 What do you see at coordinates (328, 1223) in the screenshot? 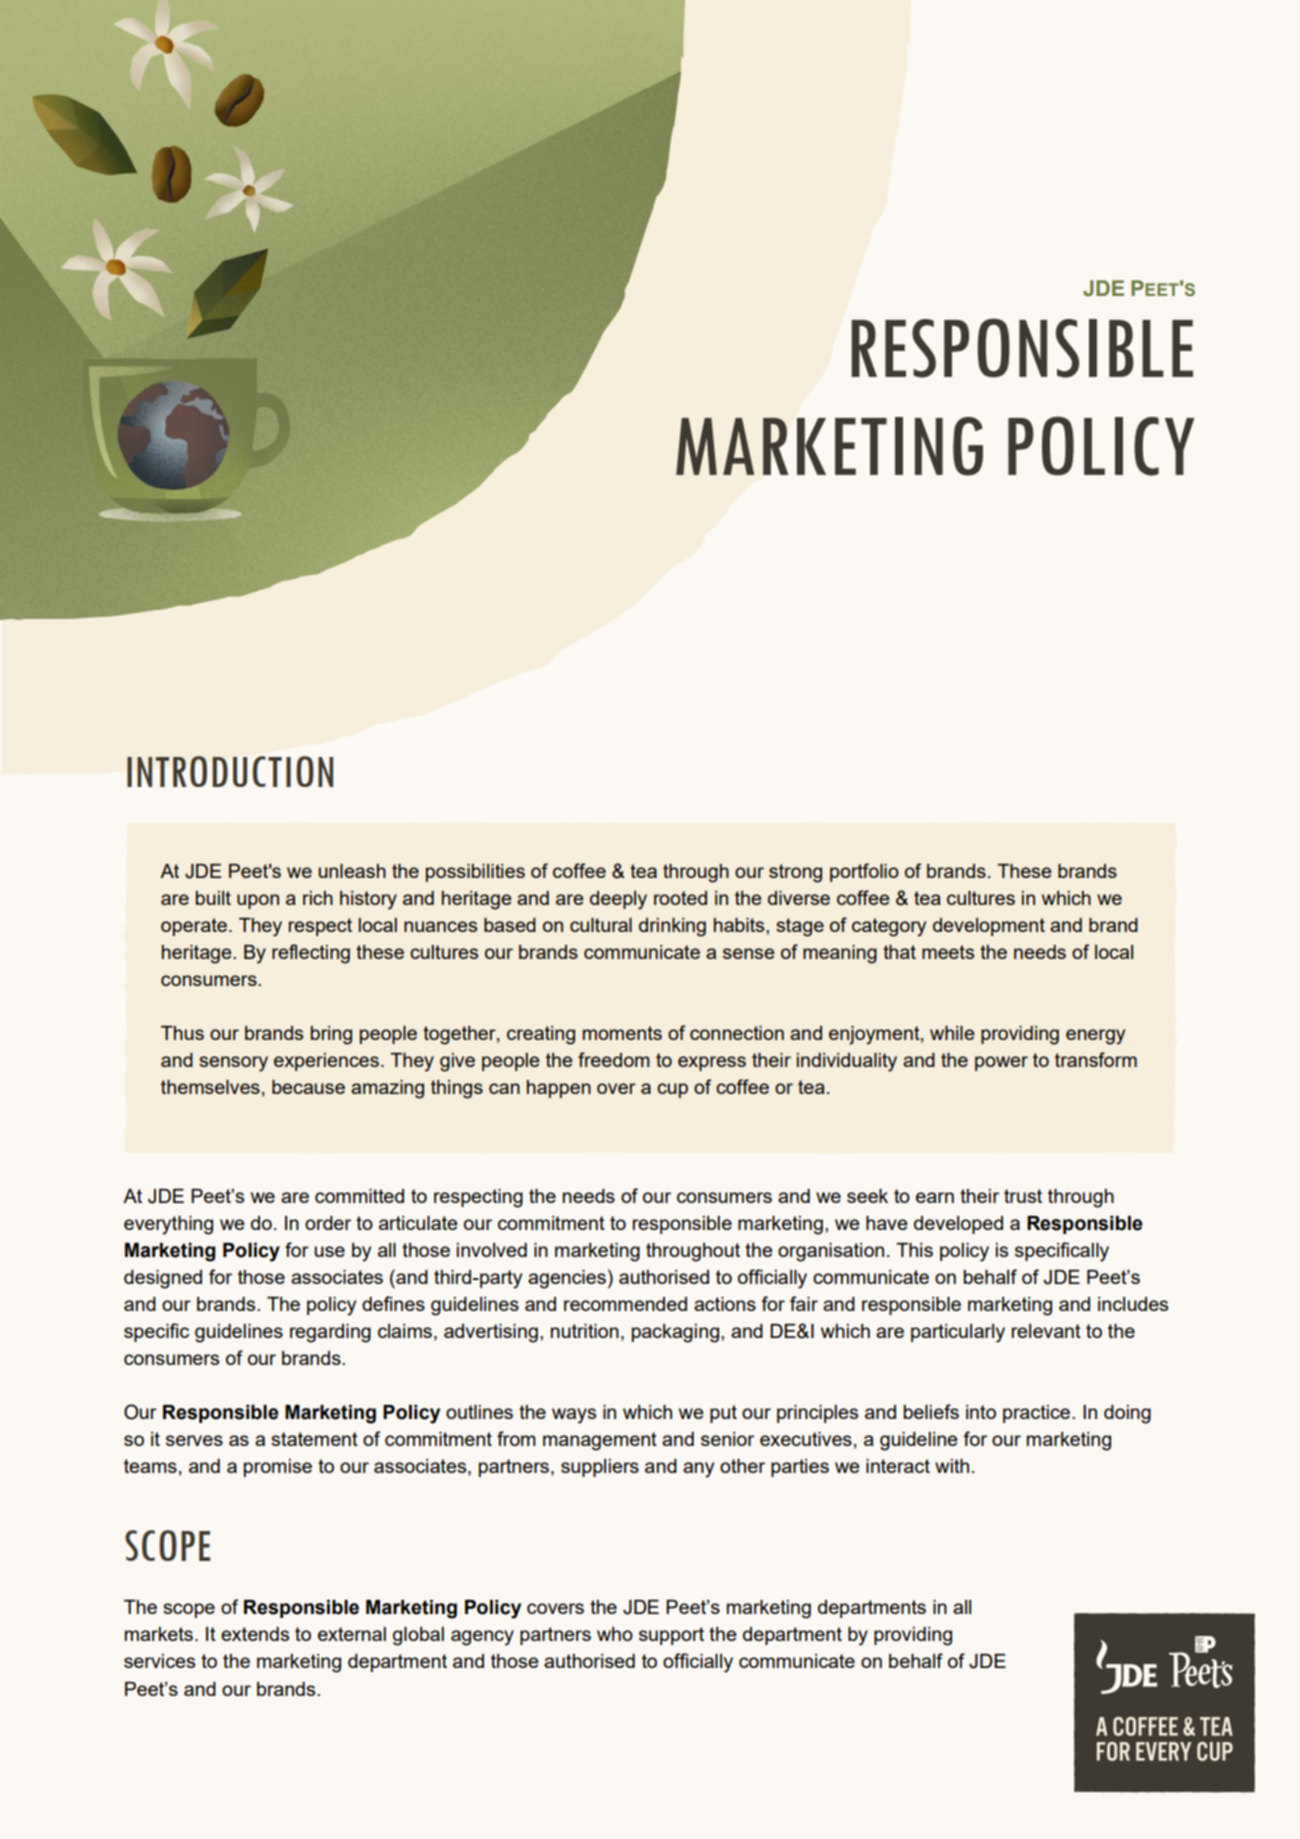
I see `order` at bounding box center [328, 1223].
